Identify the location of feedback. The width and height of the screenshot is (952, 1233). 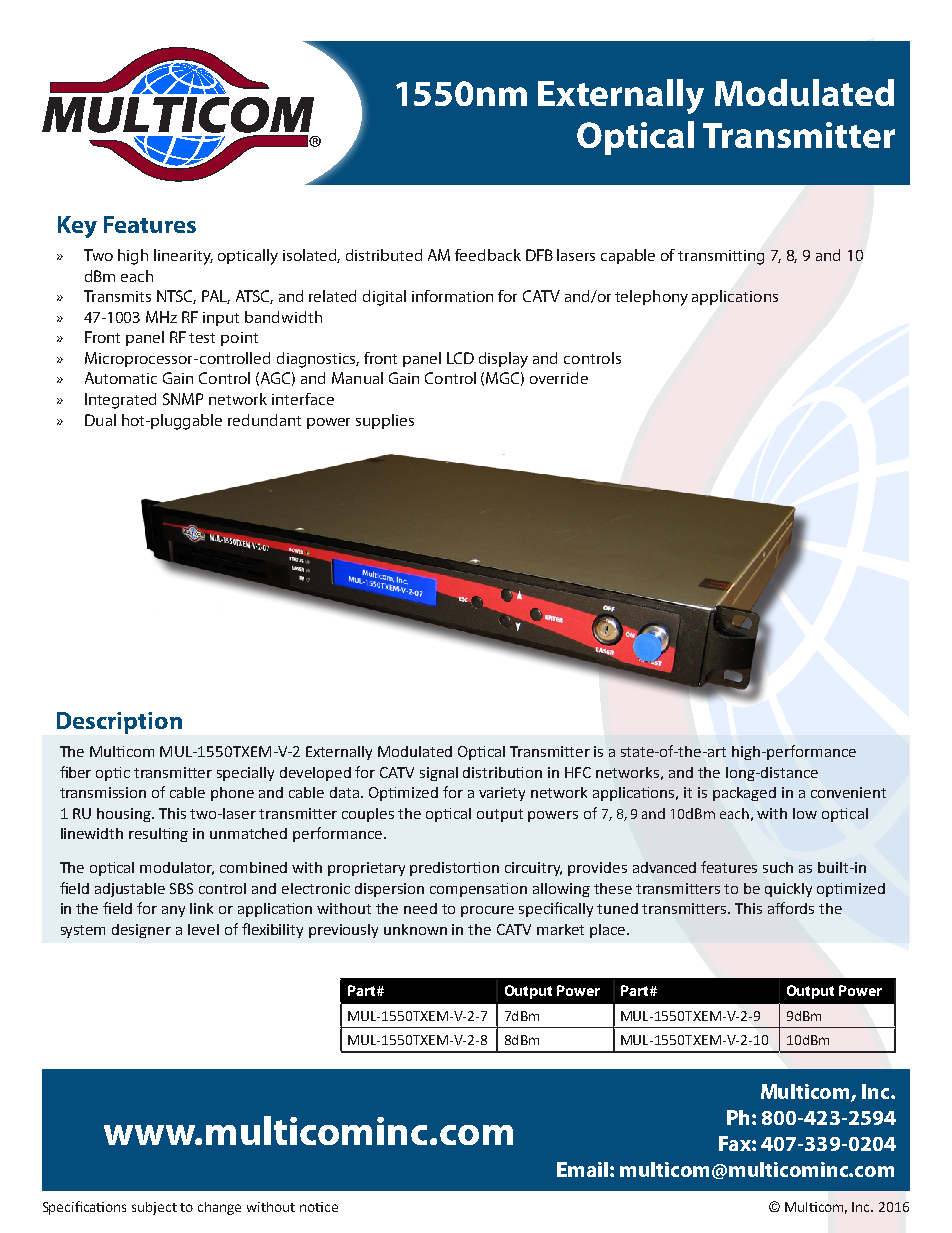
(488, 255).
